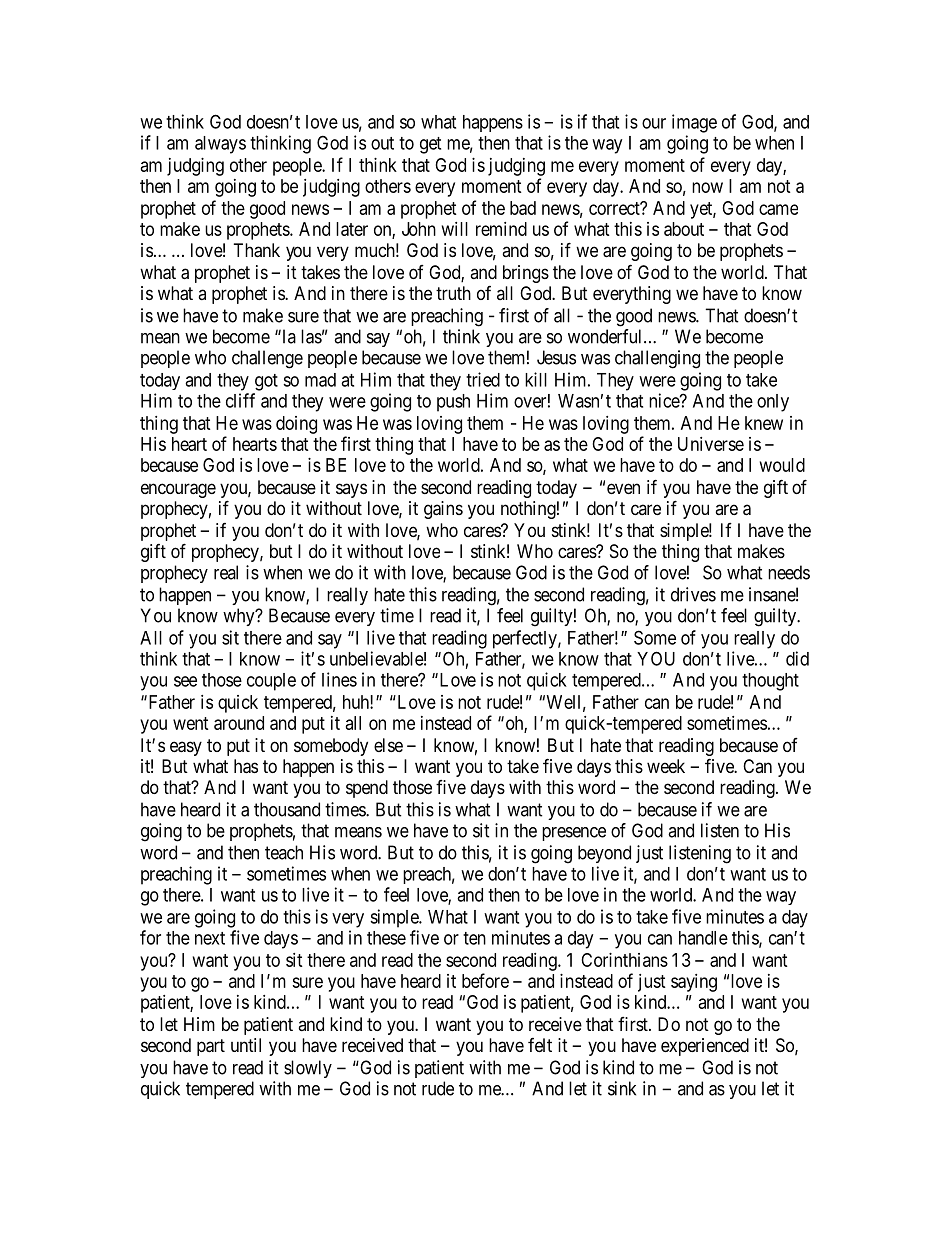  What do you see at coordinates (220, 145) in the screenshot?
I see `always` at bounding box center [220, 145].
